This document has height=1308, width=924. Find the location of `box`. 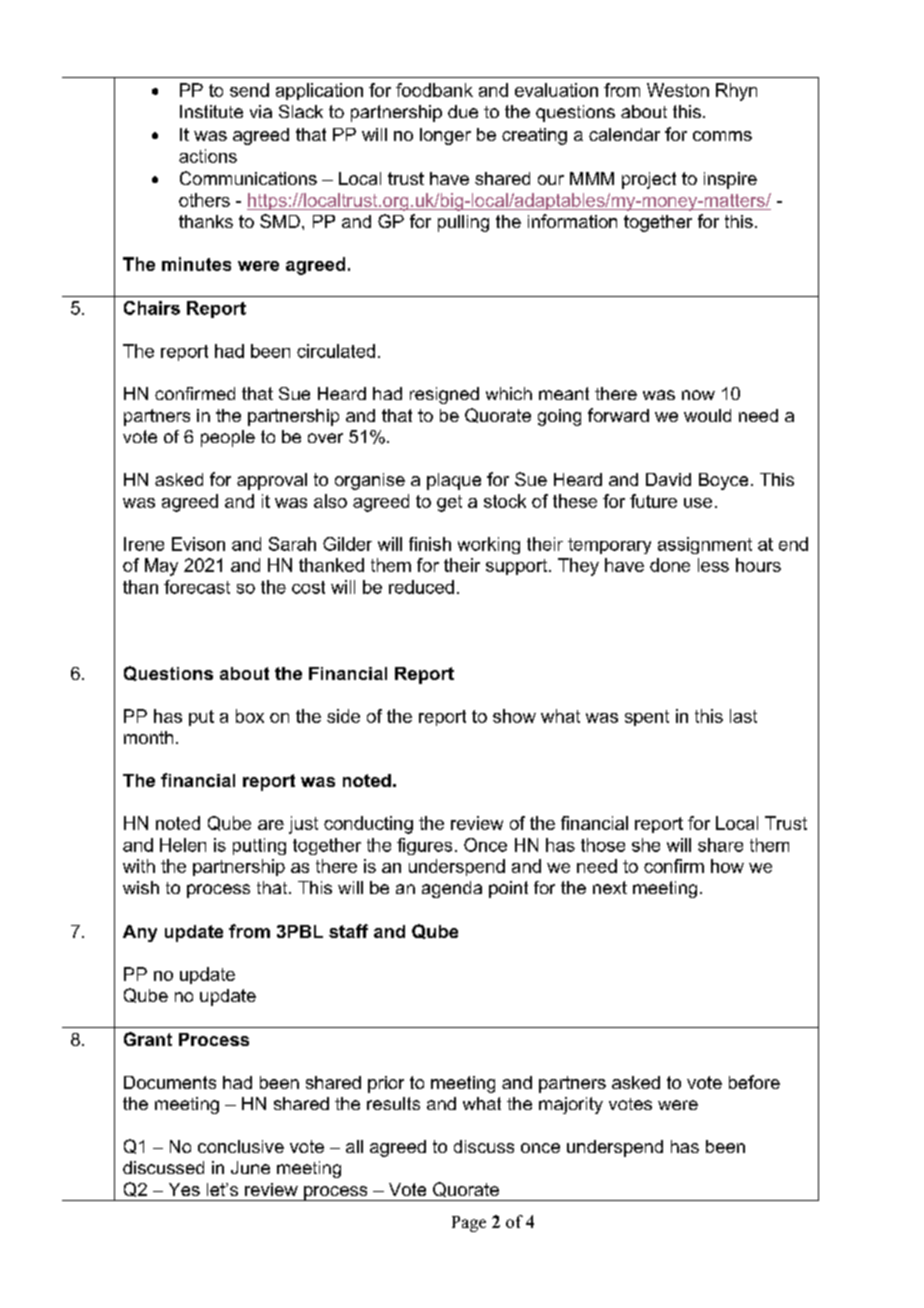

box is located at coordinates (250, 716).
